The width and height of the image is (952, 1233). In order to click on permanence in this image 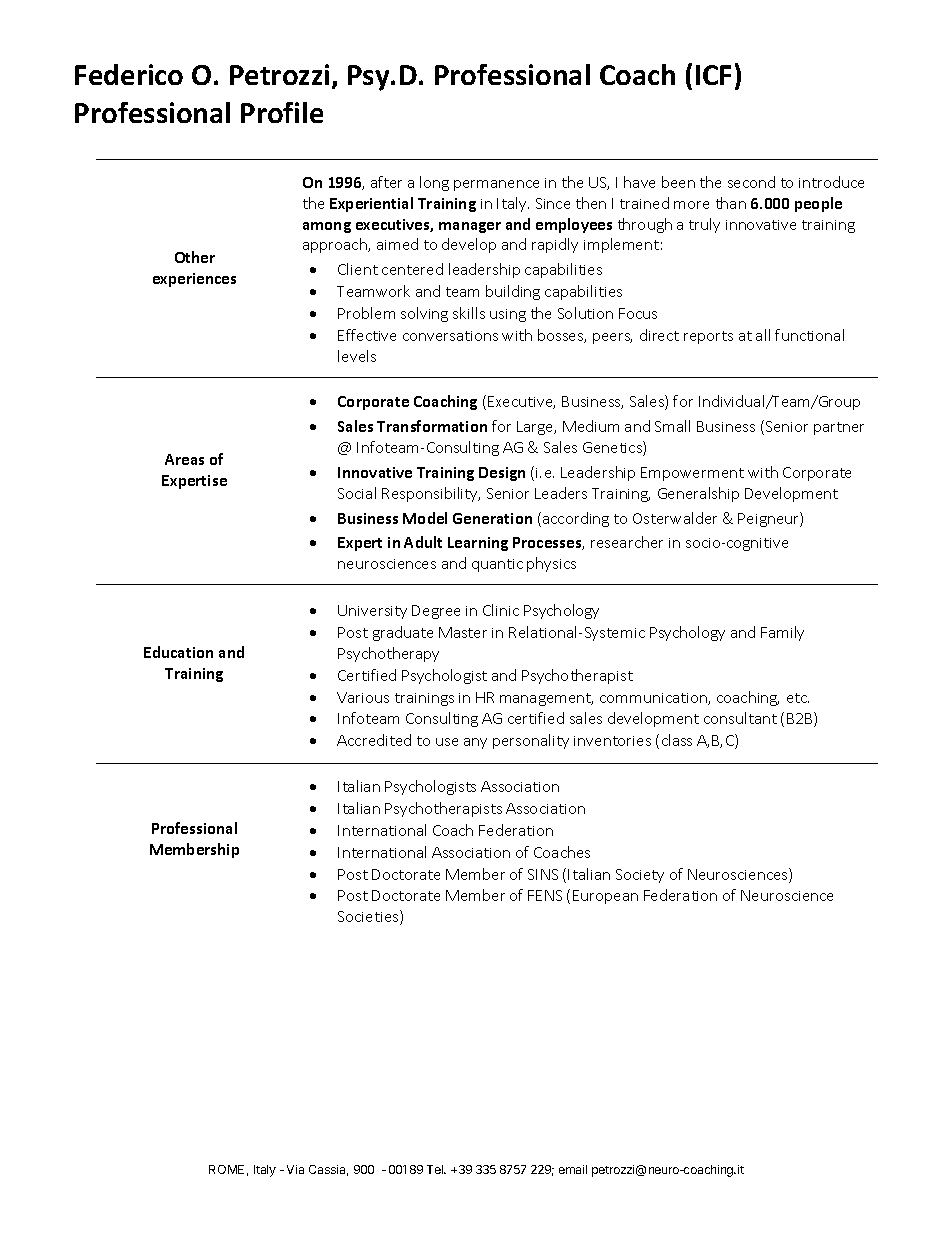, I will do `click(496, 185)`.
